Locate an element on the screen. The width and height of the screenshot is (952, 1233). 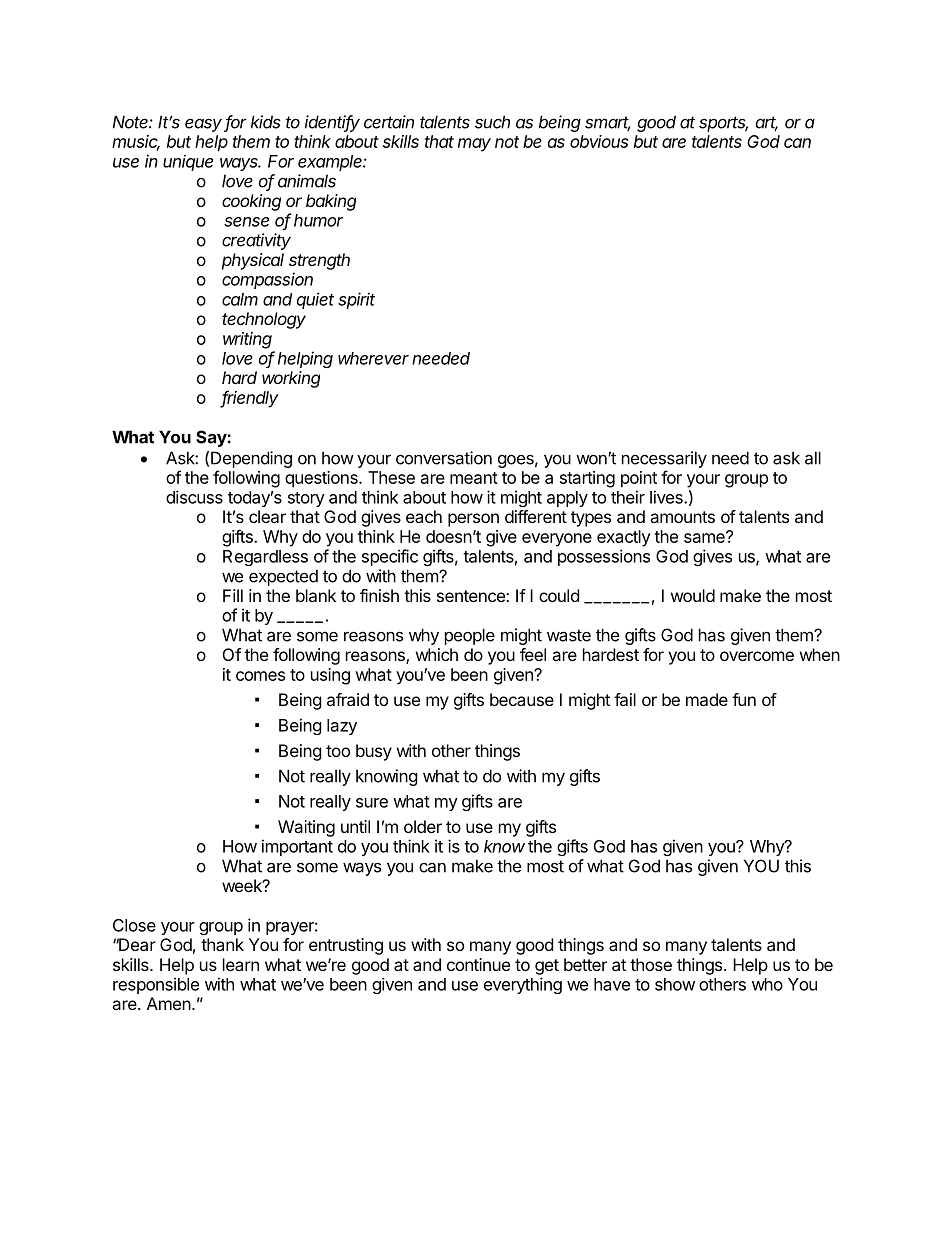
conversation is located at coordinates (444, 458).
